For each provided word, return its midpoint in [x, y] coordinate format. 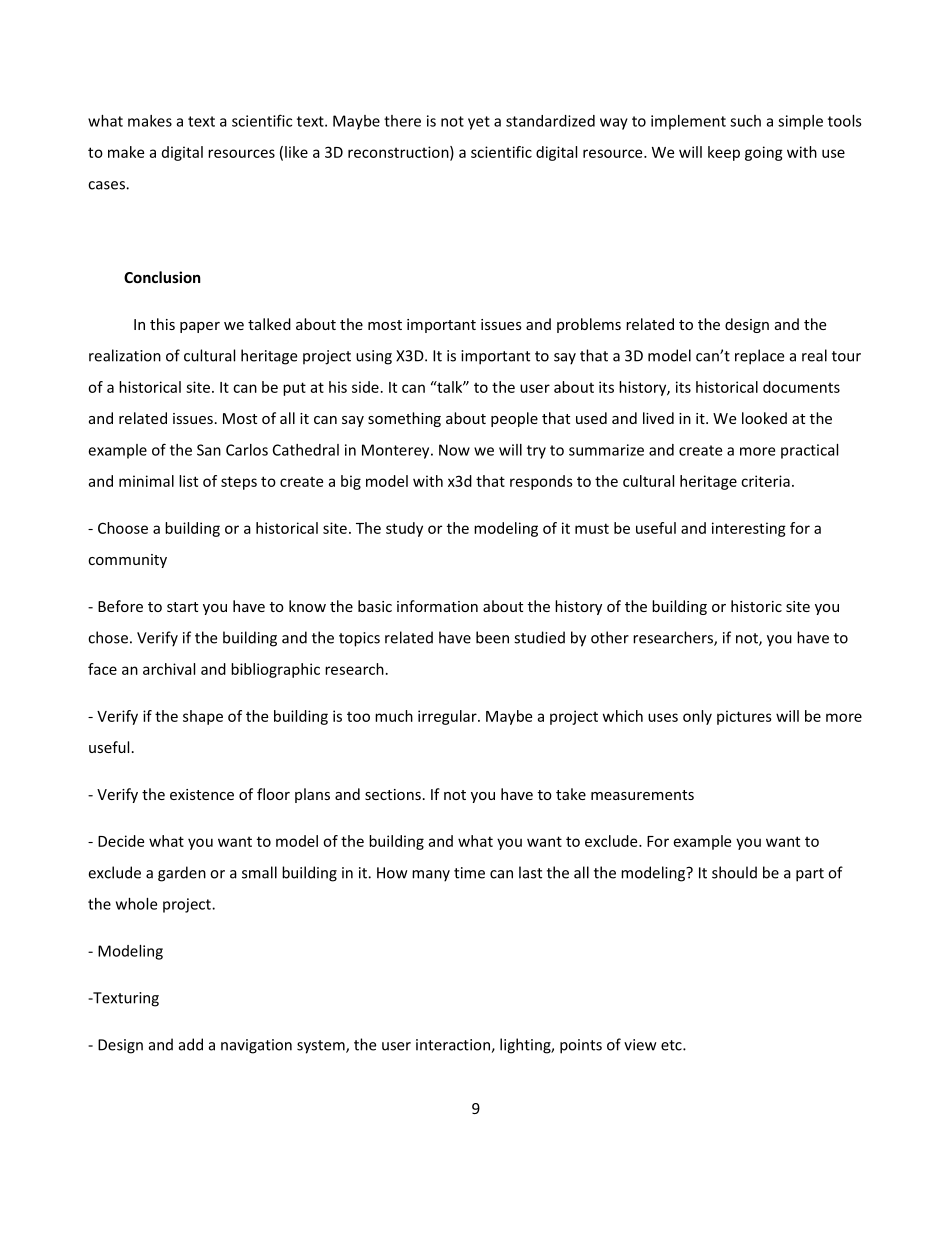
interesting [749, 529]
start [182, 607]
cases [107, 185]
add [191, 1044]
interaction [454, 1046]
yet [479, 123]
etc [672, 1045]
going [764, 153]
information [437, 606]
